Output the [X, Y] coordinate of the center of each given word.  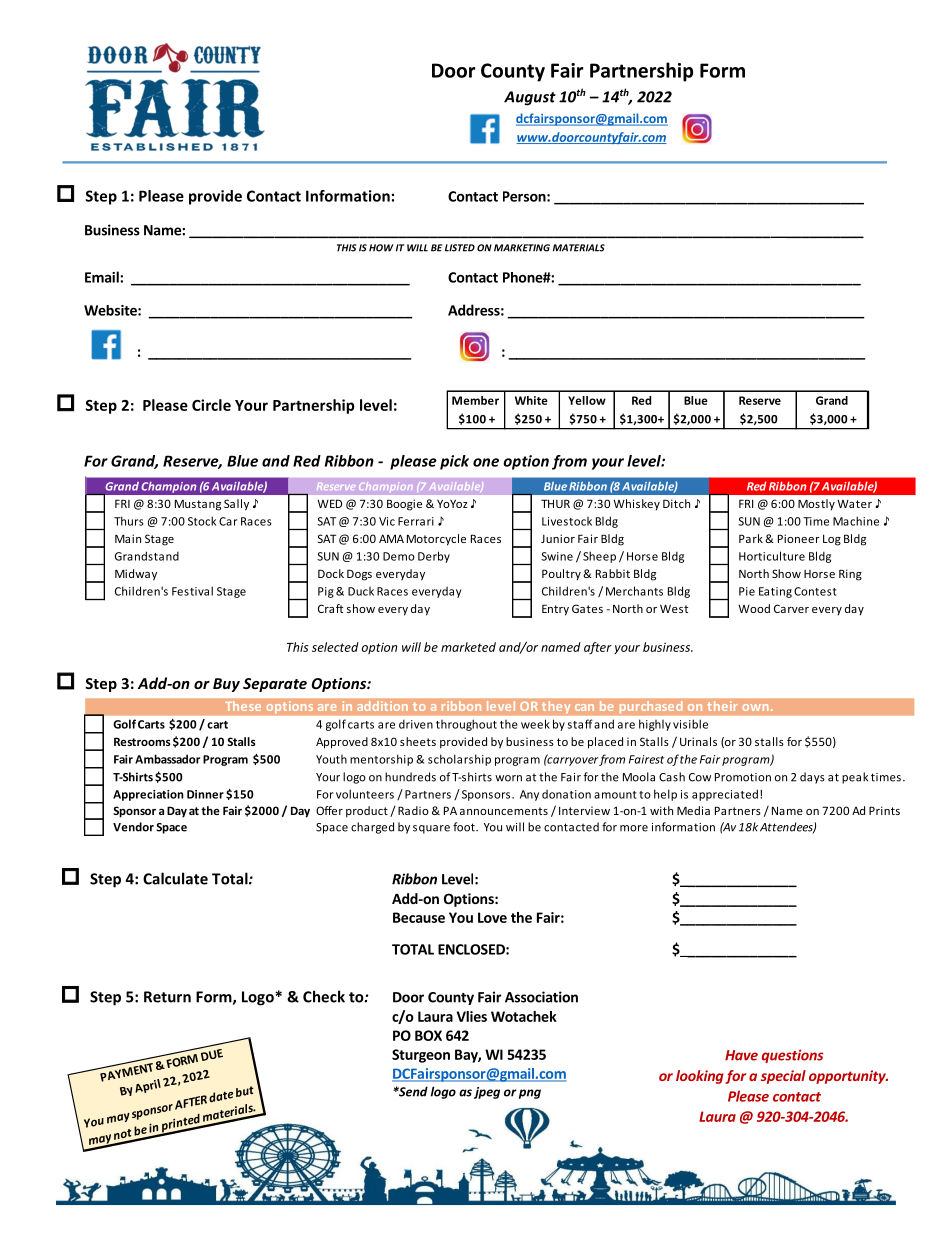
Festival [192, 591]
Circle [211, 405]
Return [167, 997]
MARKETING [522, 248]
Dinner [205, 794]
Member [475, 400]
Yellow [587, 400]
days [812, 778]
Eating [775, 592]
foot [465, 827]
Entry [555, 610]
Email [103, 277]
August [530, 98]
